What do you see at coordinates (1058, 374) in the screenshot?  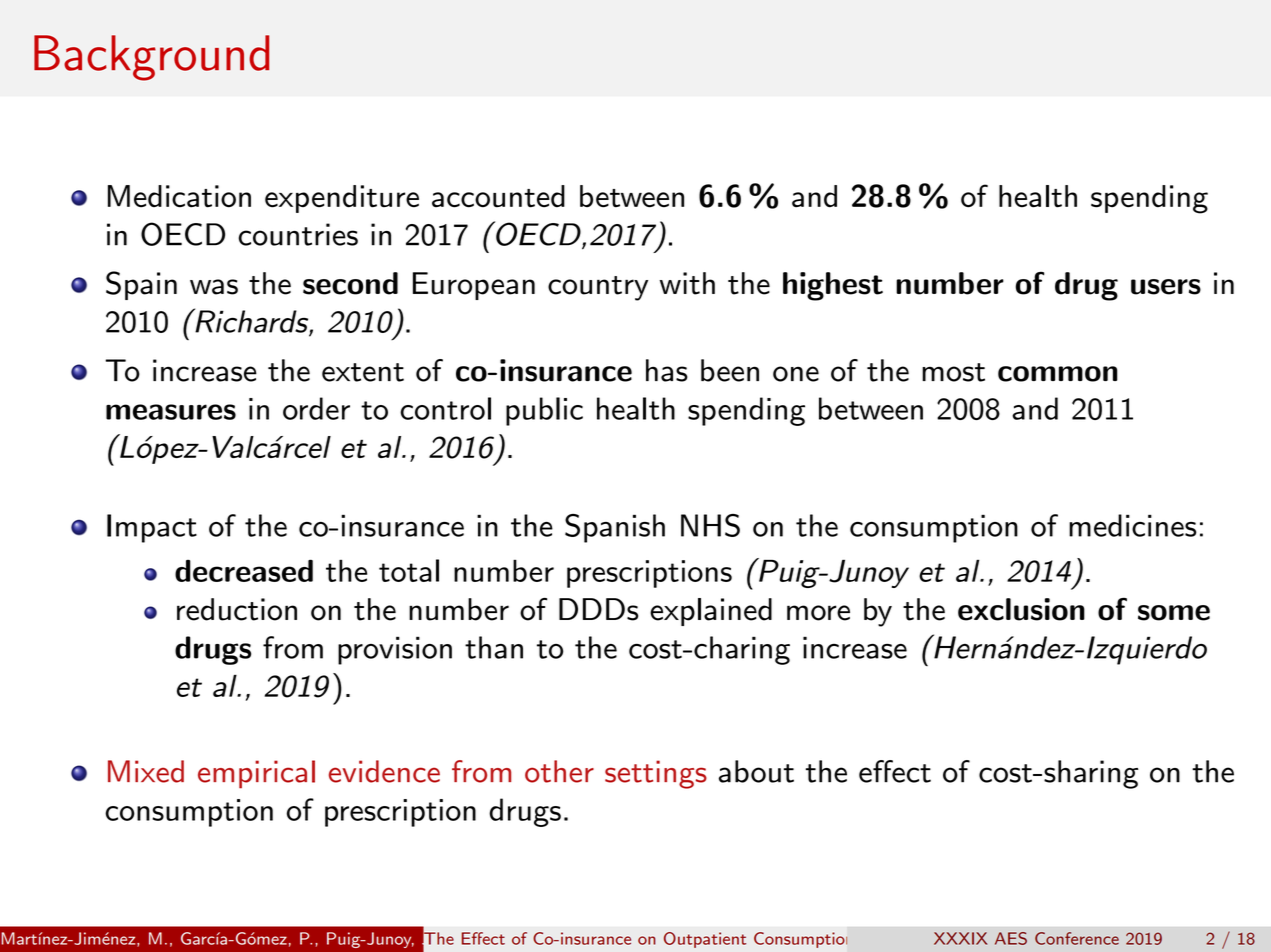 I see `common` at bounding box center [1058, 374].
